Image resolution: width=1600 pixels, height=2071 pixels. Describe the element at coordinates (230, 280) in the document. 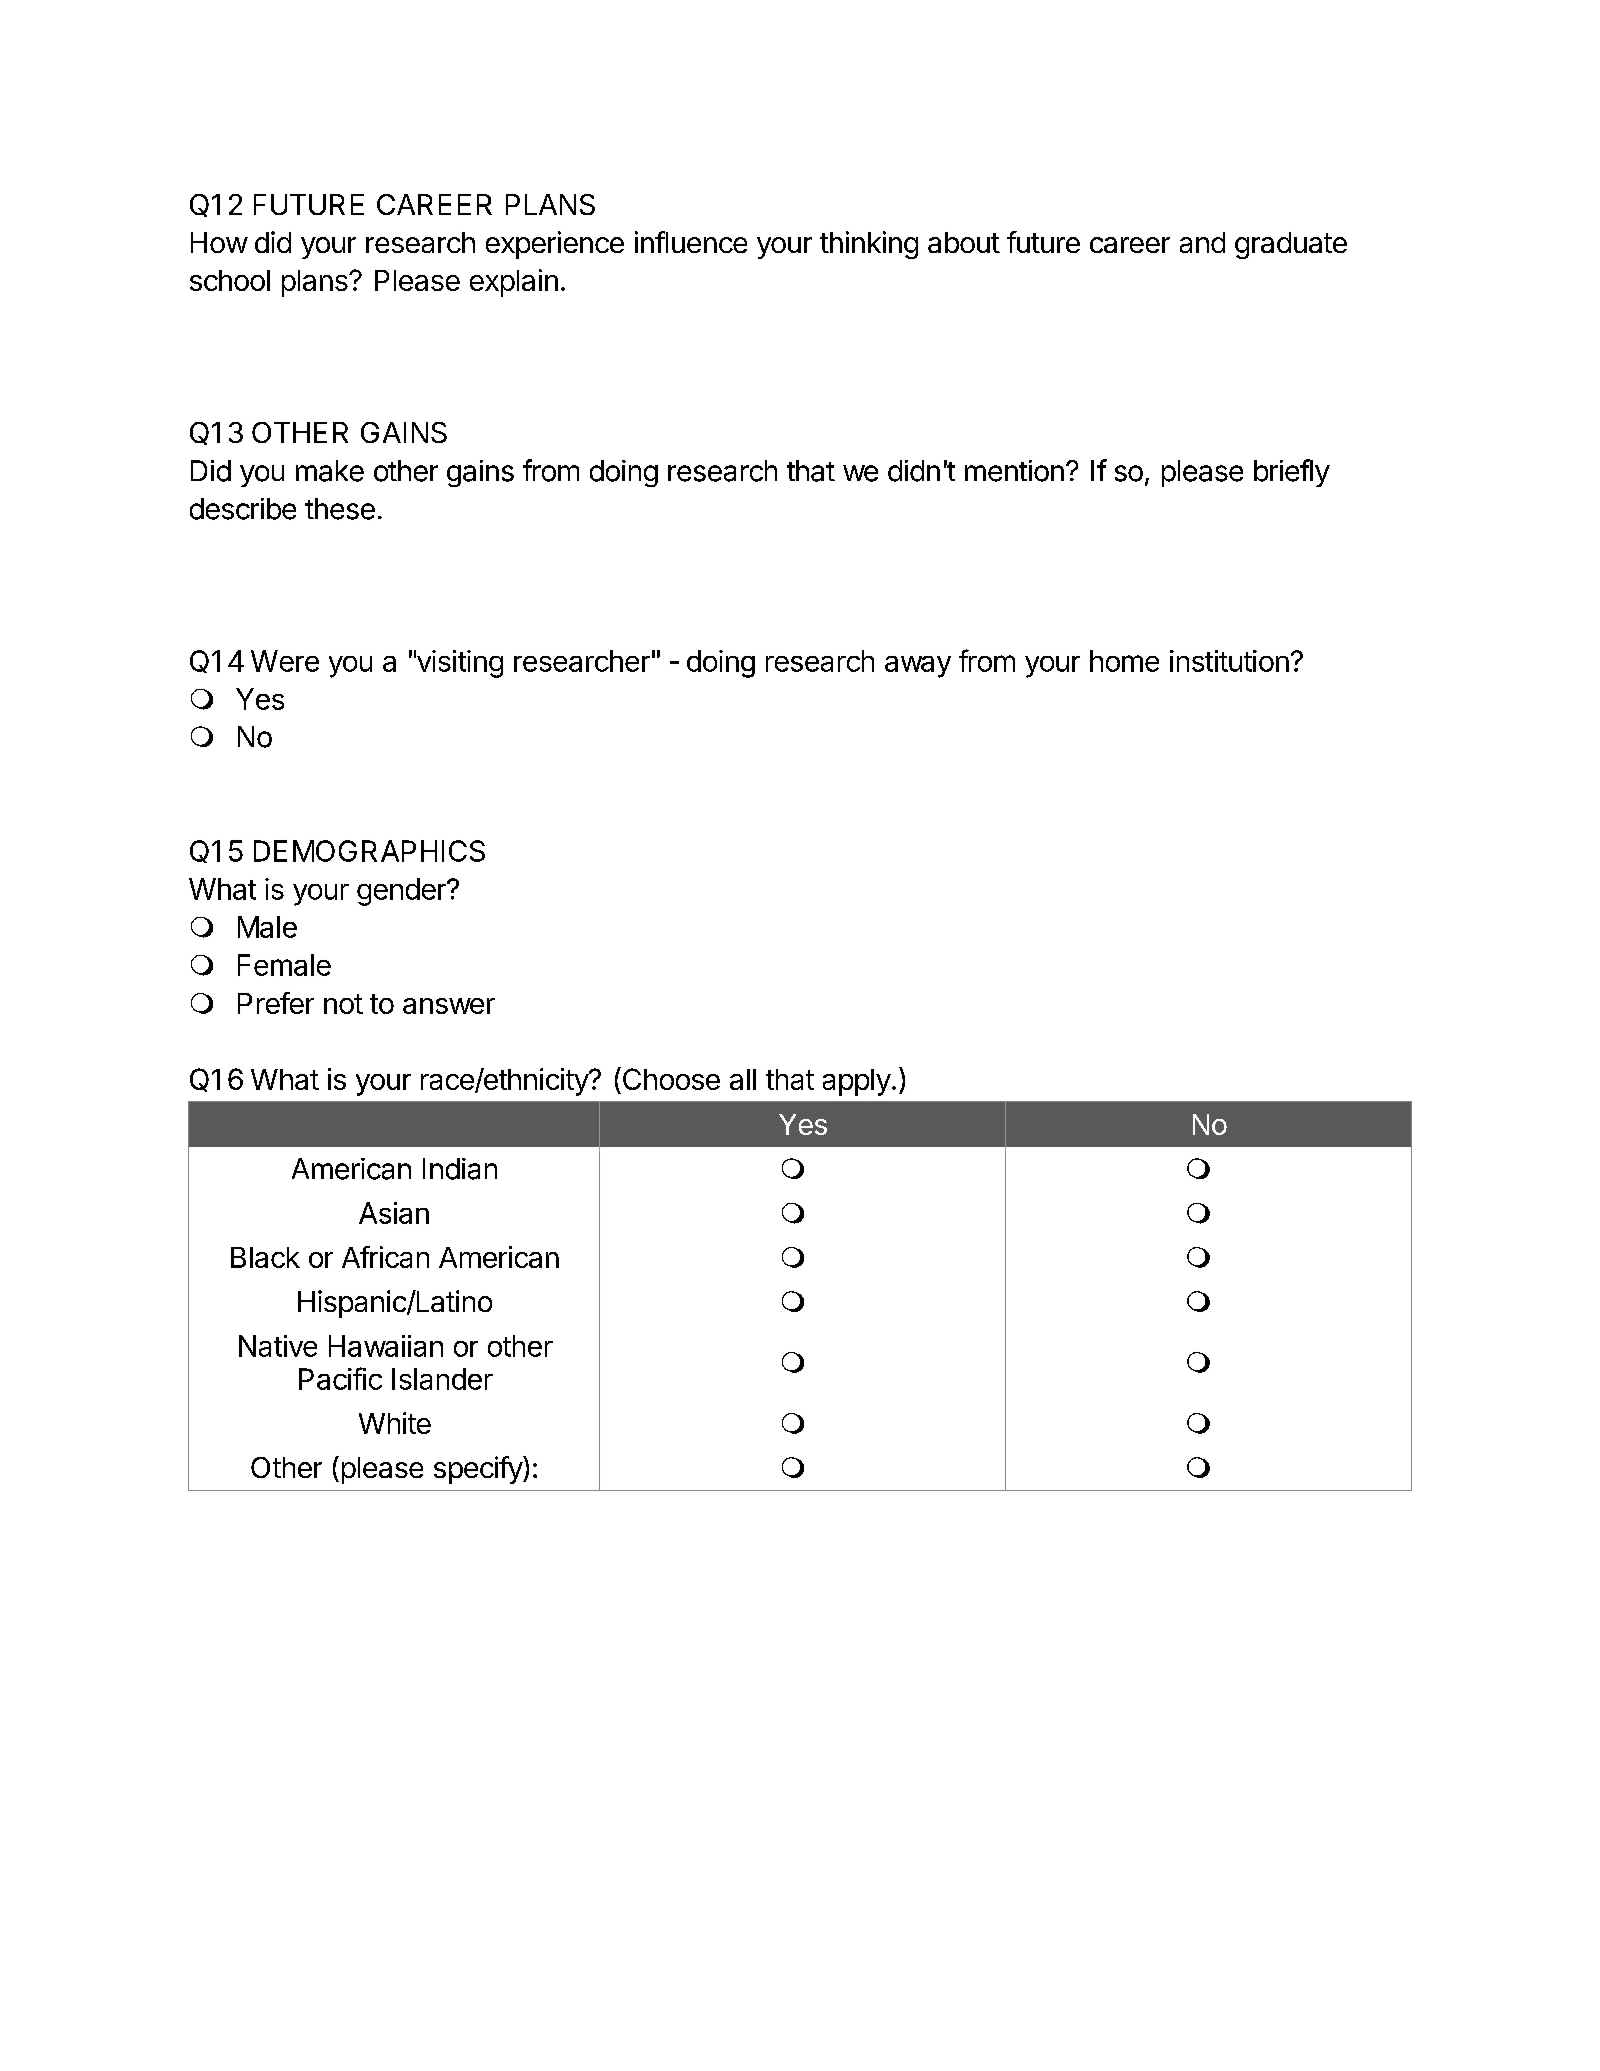

I see `school` at that location.
